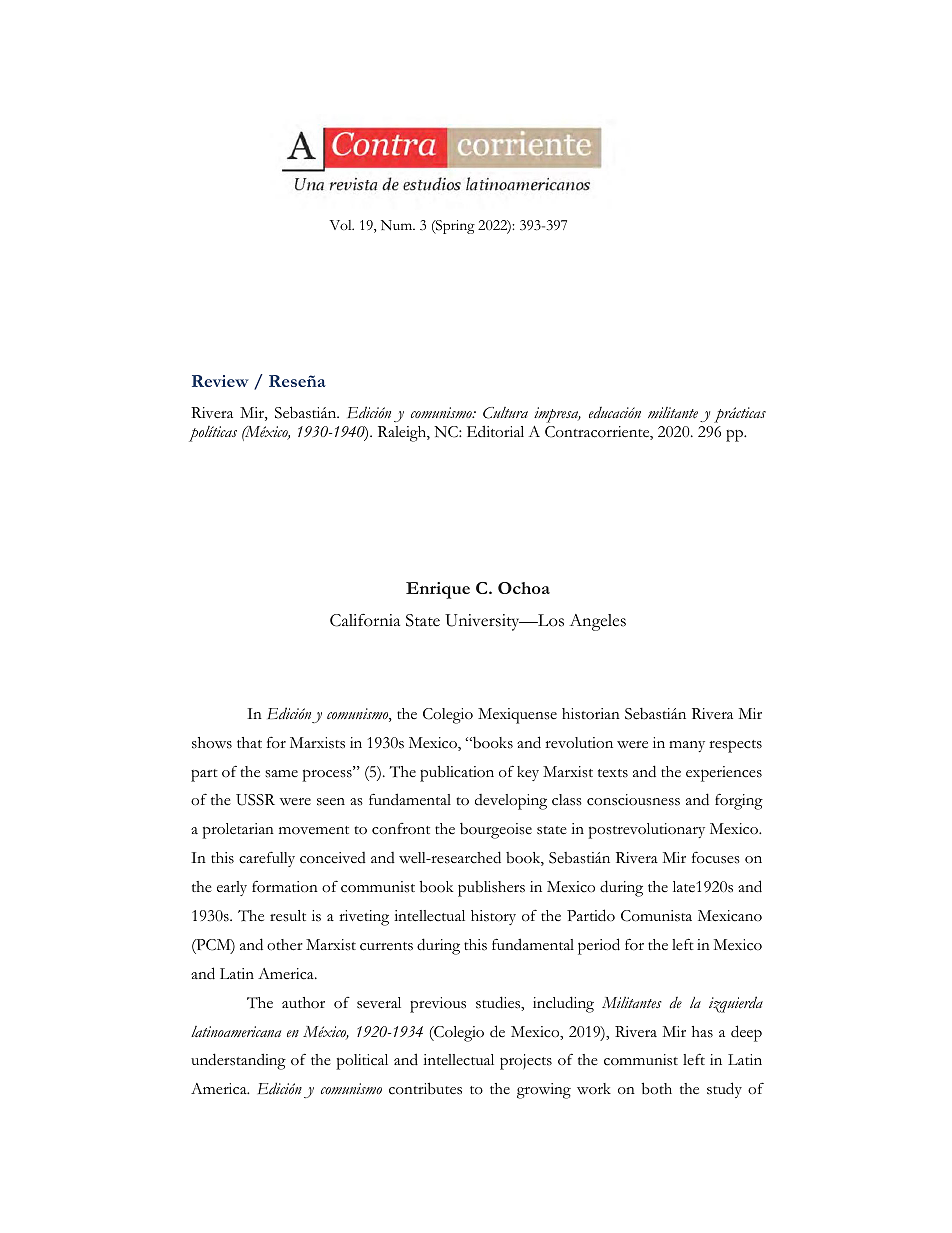  What do you see at coordinates (255, 800) in the screenshot?
I see `USSR` at bounding box center [255, 800].
